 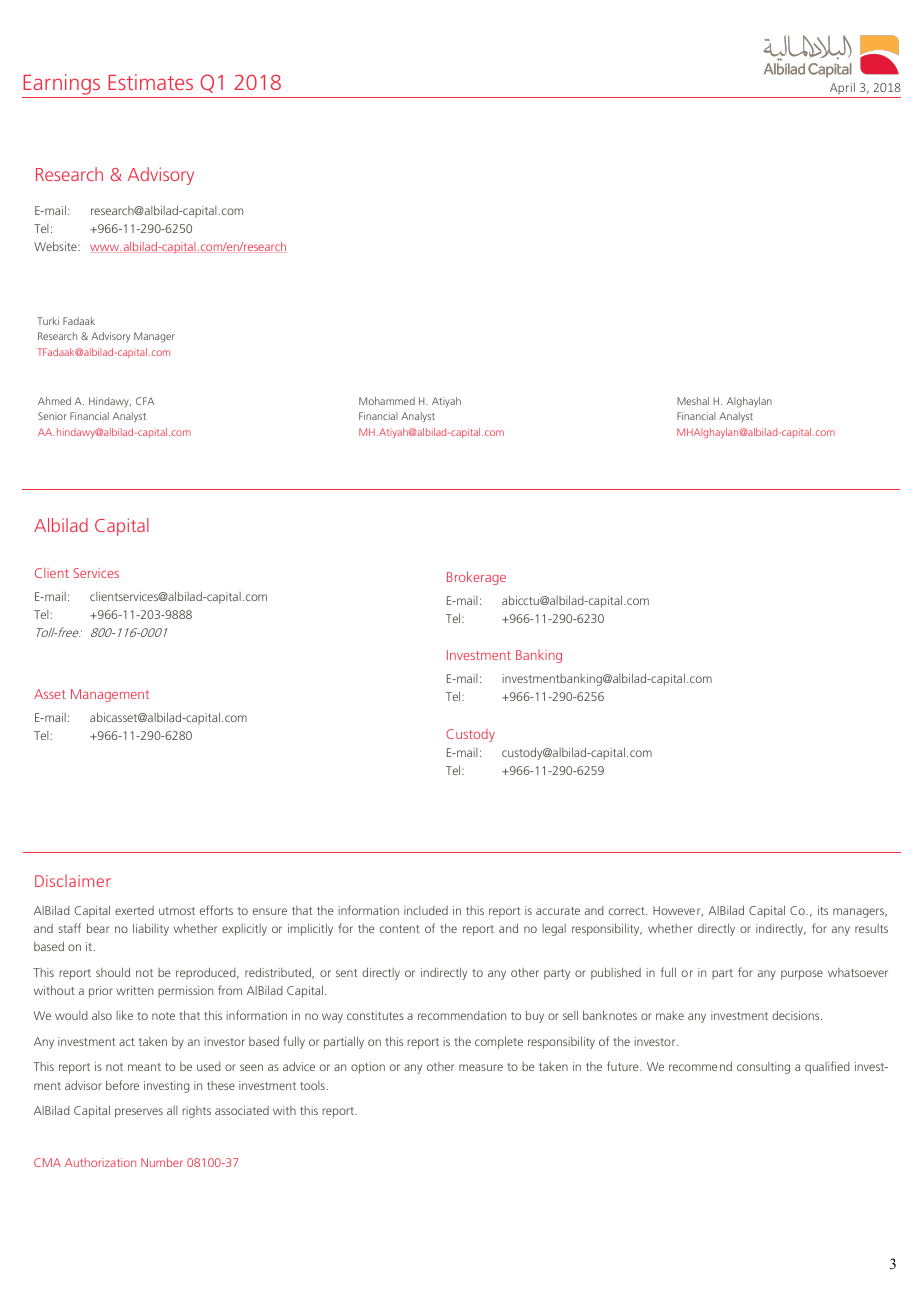 What do you see at coordinates (54, 401) in the image?
I see `Ahmed` at bounding box center [54, 401].
